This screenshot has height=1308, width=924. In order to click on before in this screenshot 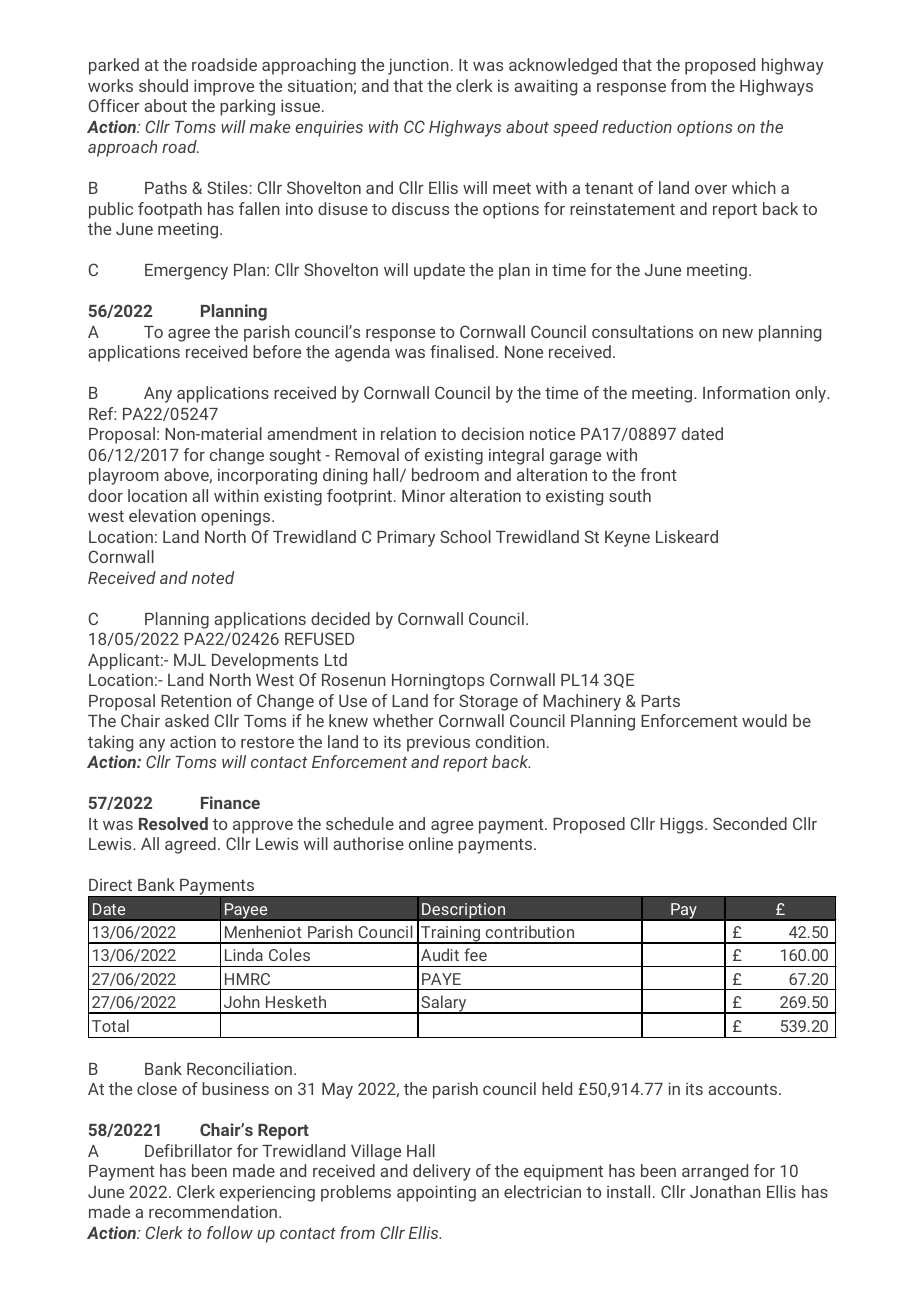, I will do `click(277, 351)`.
